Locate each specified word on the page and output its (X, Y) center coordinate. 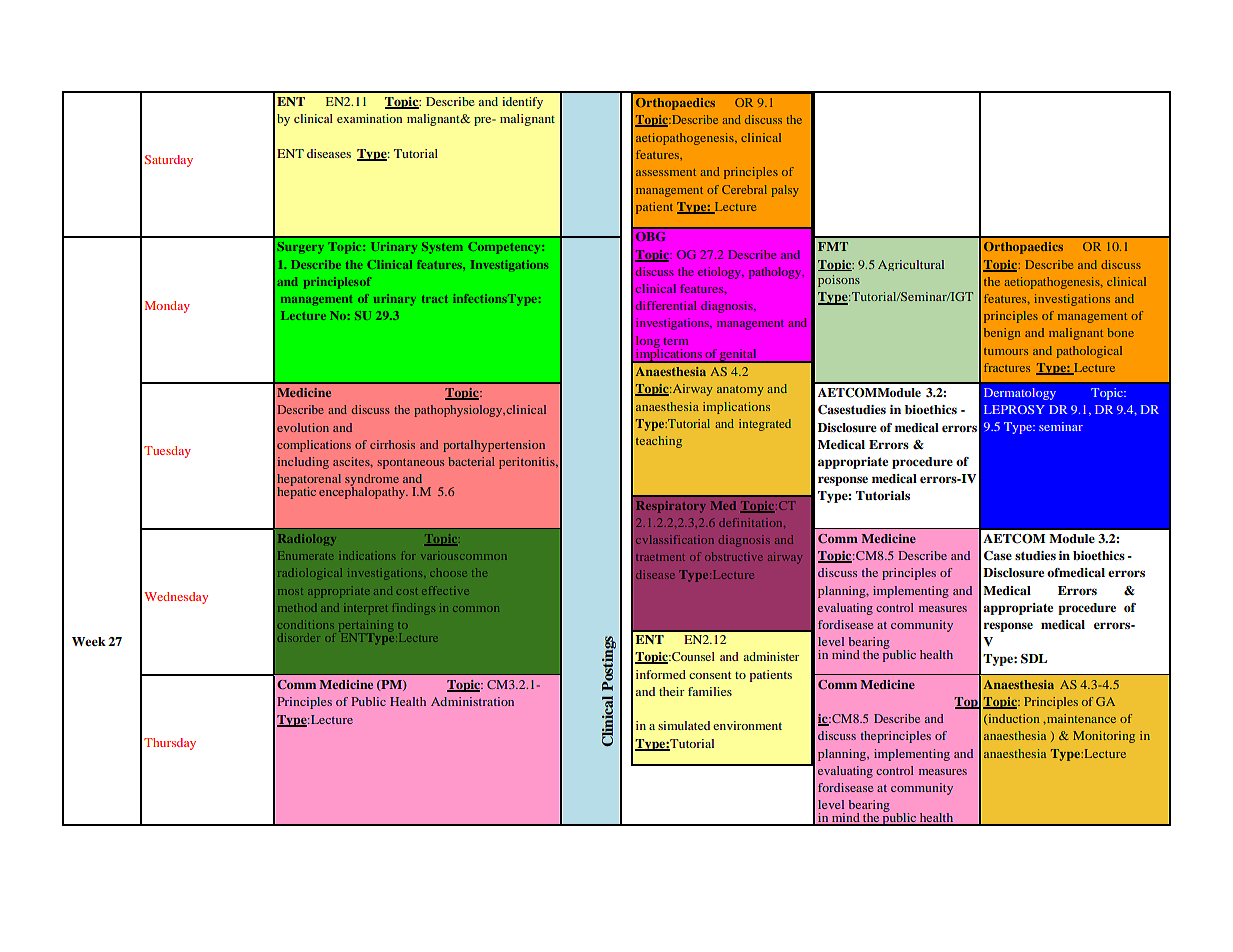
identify (522, 103)
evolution (303, 427)
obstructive (734, 556)
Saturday (168, 161)
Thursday (170, 744)
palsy (785, 191)
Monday (167, 307)
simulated (684, 725)
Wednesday (176, 598)
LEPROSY (1014, 409)
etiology (720, 273)
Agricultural (911, 265)
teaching (659, 442)
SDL (1034, 659)
